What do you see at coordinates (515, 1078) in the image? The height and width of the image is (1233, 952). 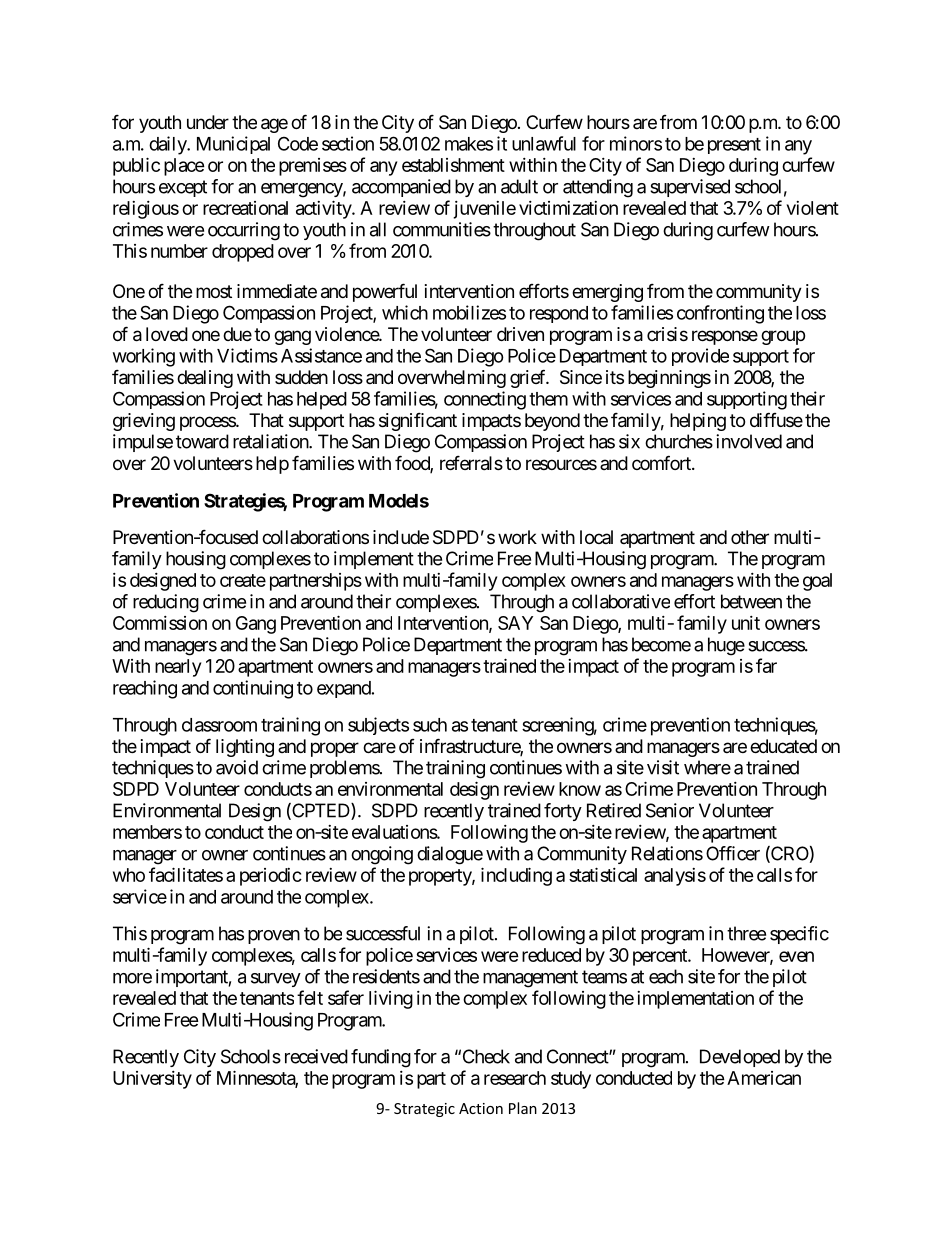 I see `research` at bounding box center [515, 1078].
